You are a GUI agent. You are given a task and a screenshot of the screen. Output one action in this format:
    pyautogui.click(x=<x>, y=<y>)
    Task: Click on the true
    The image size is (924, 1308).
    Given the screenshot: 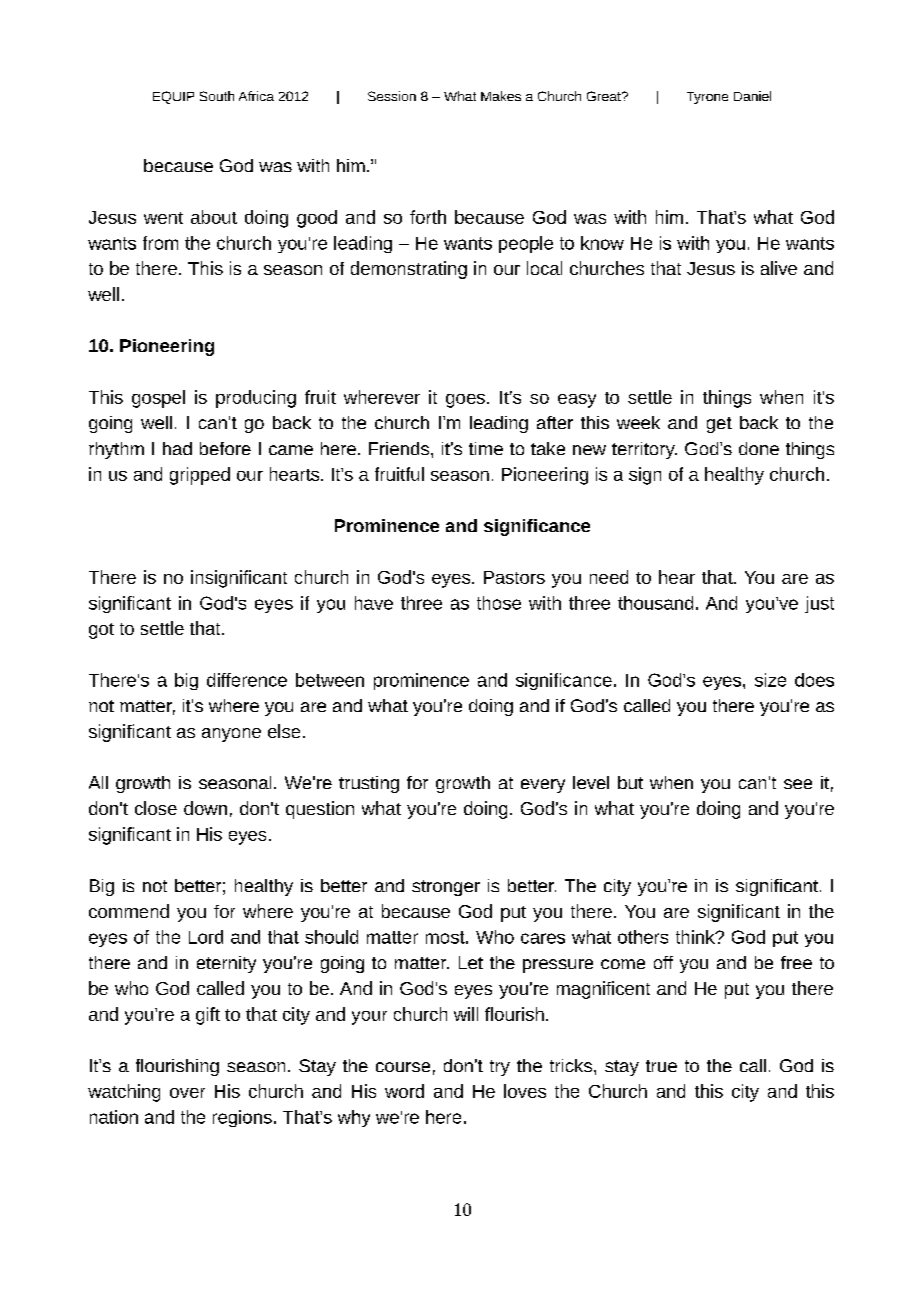 What is the action you would take?
    pyautogui.click(x=661, y=1066)
